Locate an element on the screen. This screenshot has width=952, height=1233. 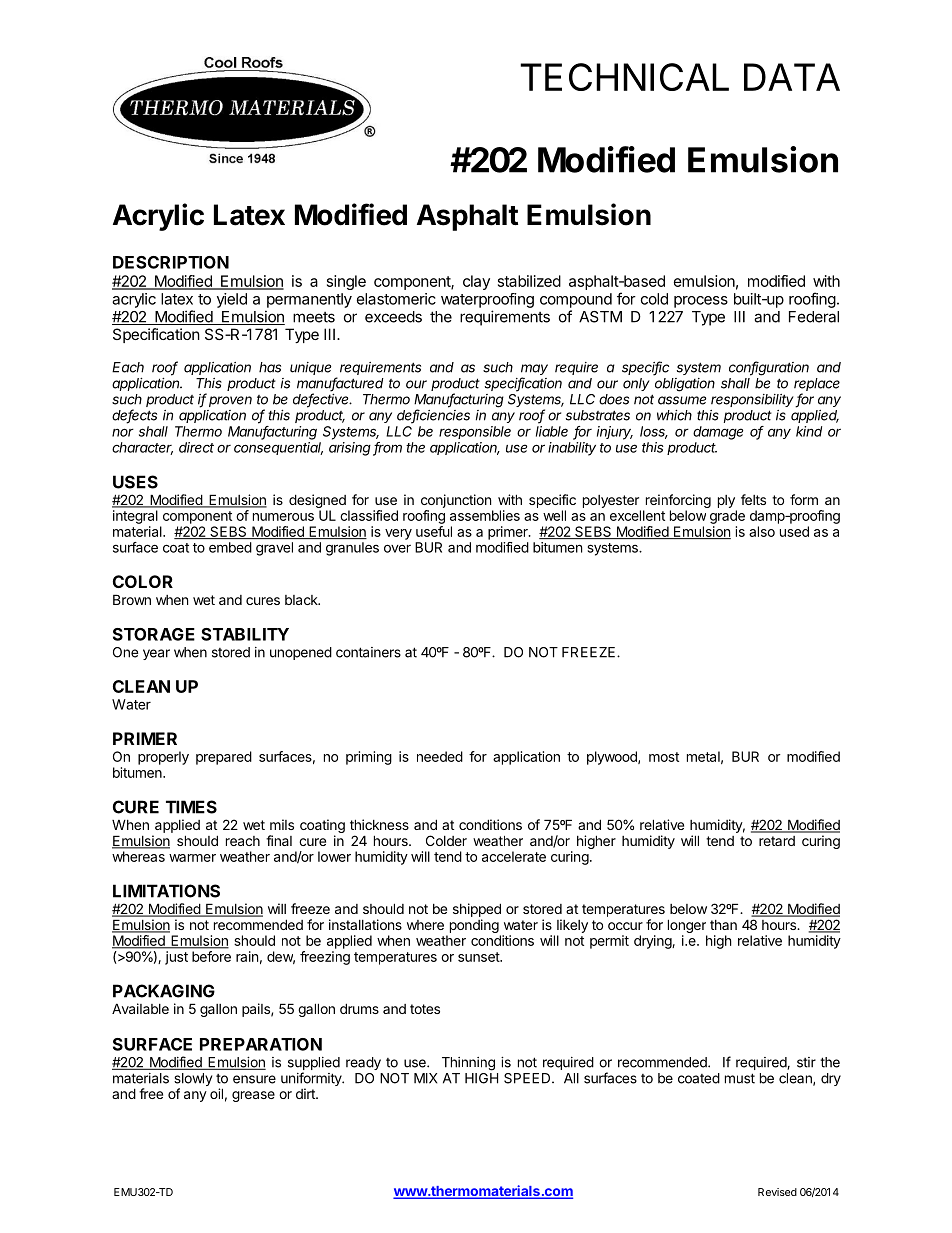
STABILITY is located at coordinates (245, 634).
